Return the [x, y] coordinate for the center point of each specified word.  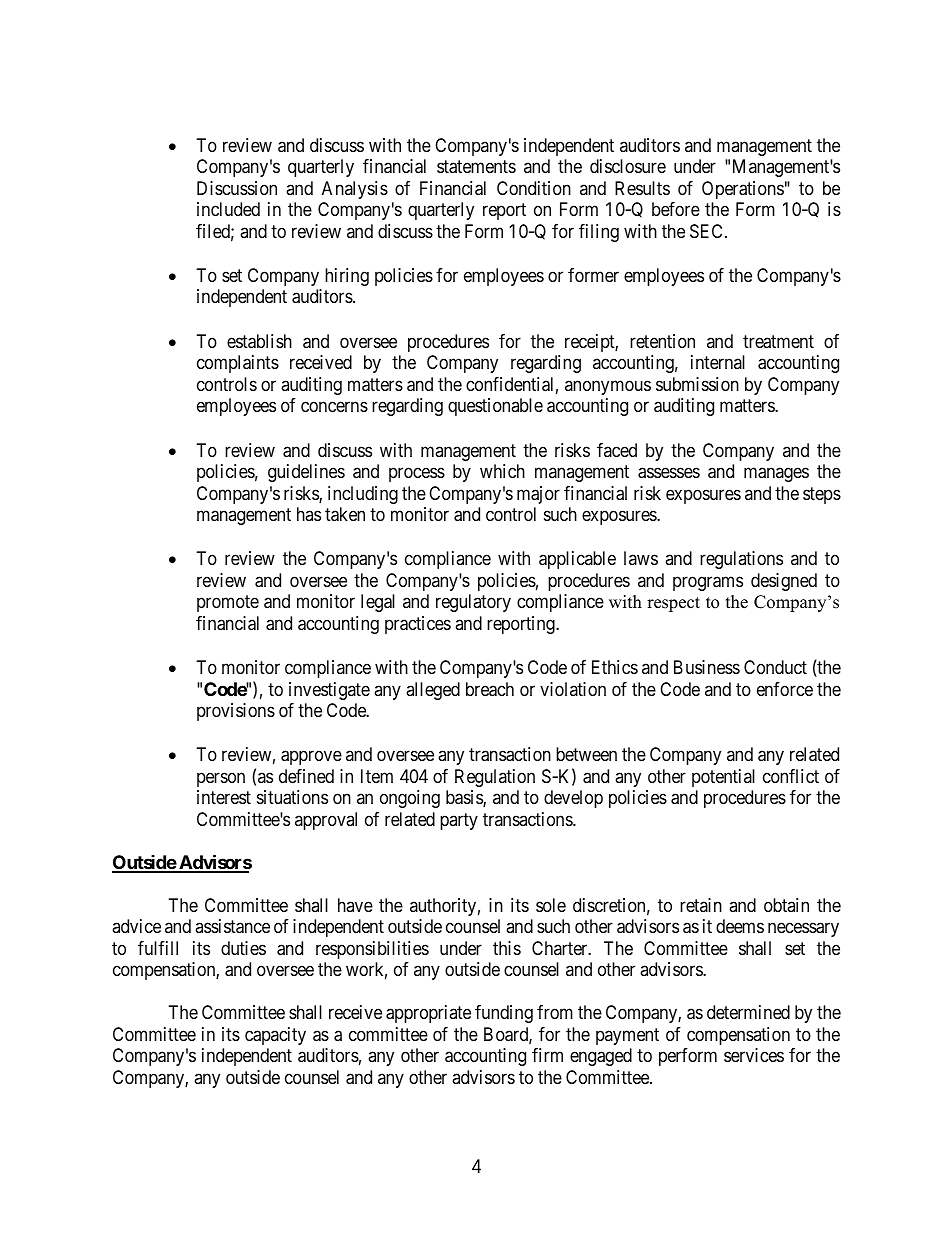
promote [228, 604]
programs [708, 583]
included [228, 209]
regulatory [473, 603]
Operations [743, 190]
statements [476, 167]
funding [504, 1014]
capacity [275, 1036]
